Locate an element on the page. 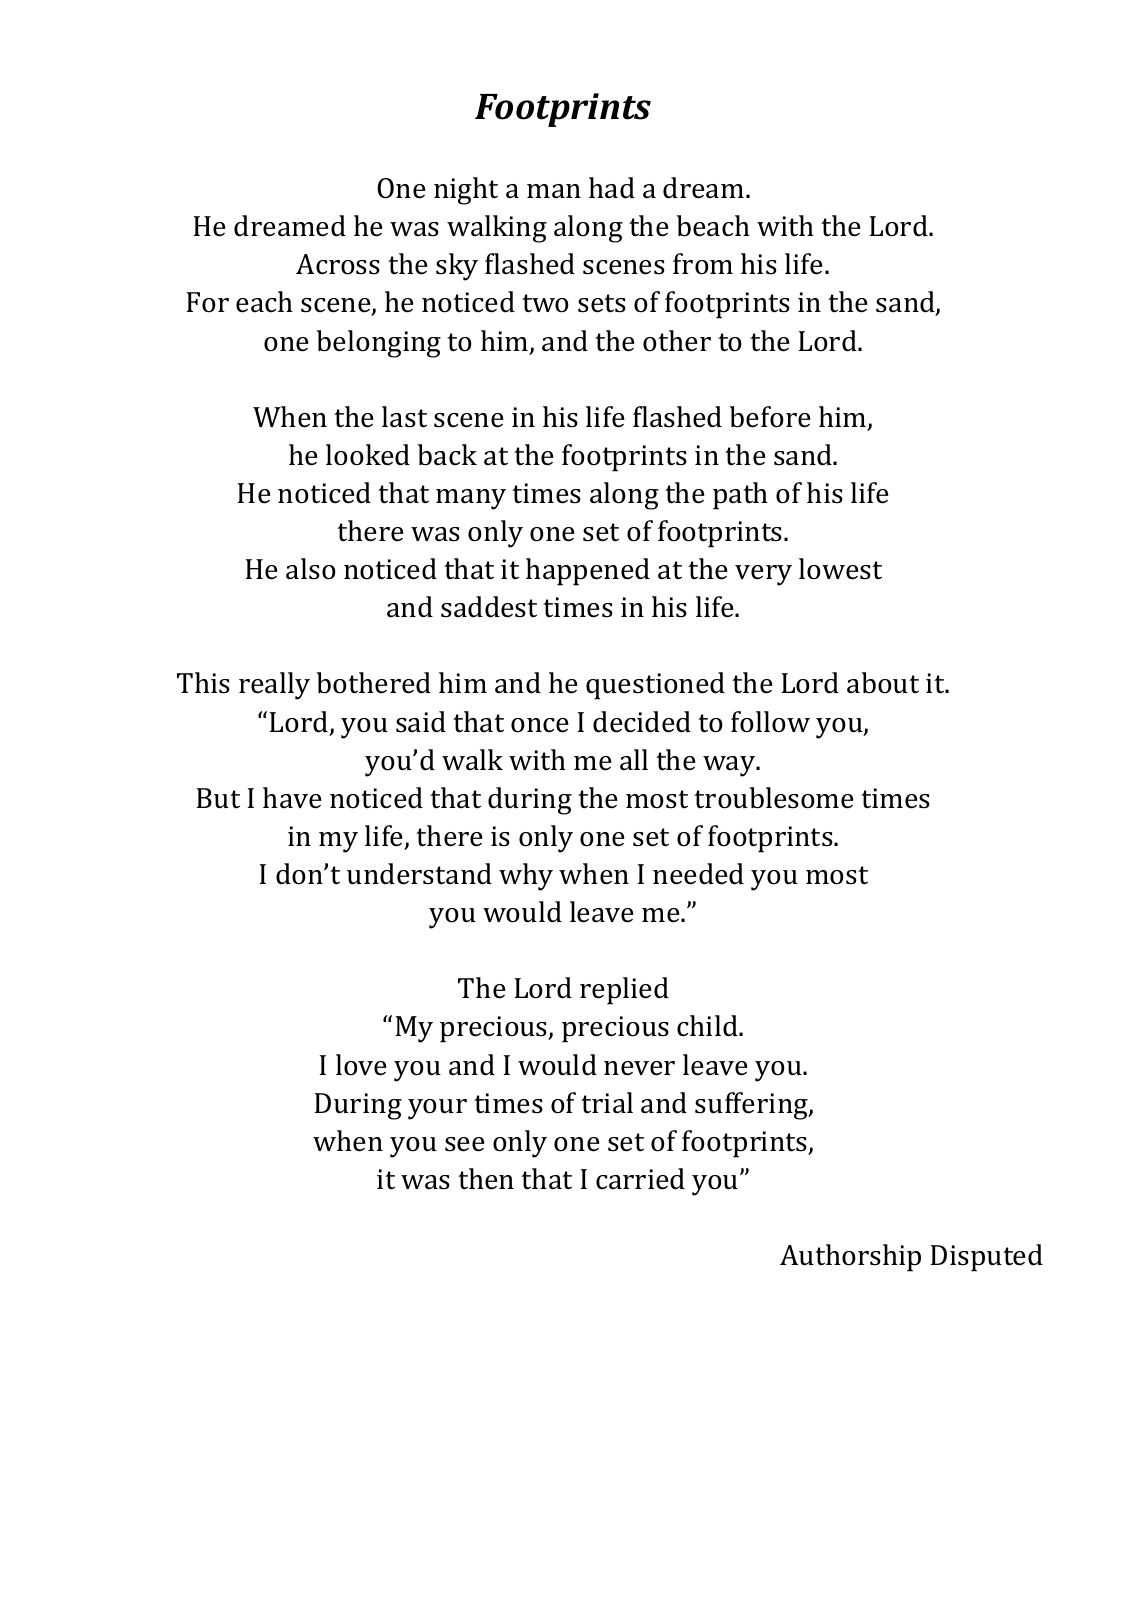  from is located at coordinates (703, 264).
